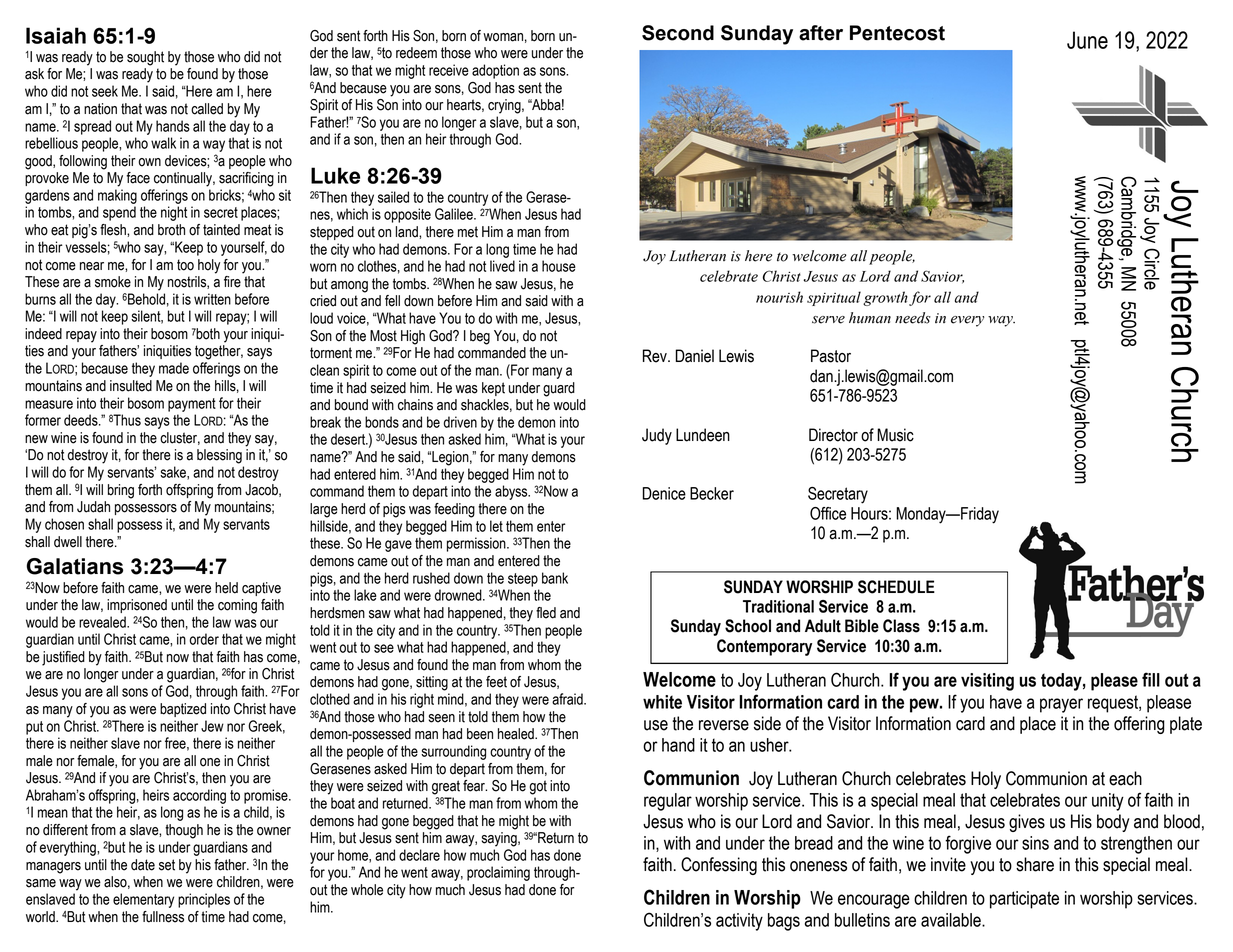 This document has width=1233, height=952. What do you see at coordinates (885, 298) in the document?
I see `growth` at bounding box center [885, 298].
